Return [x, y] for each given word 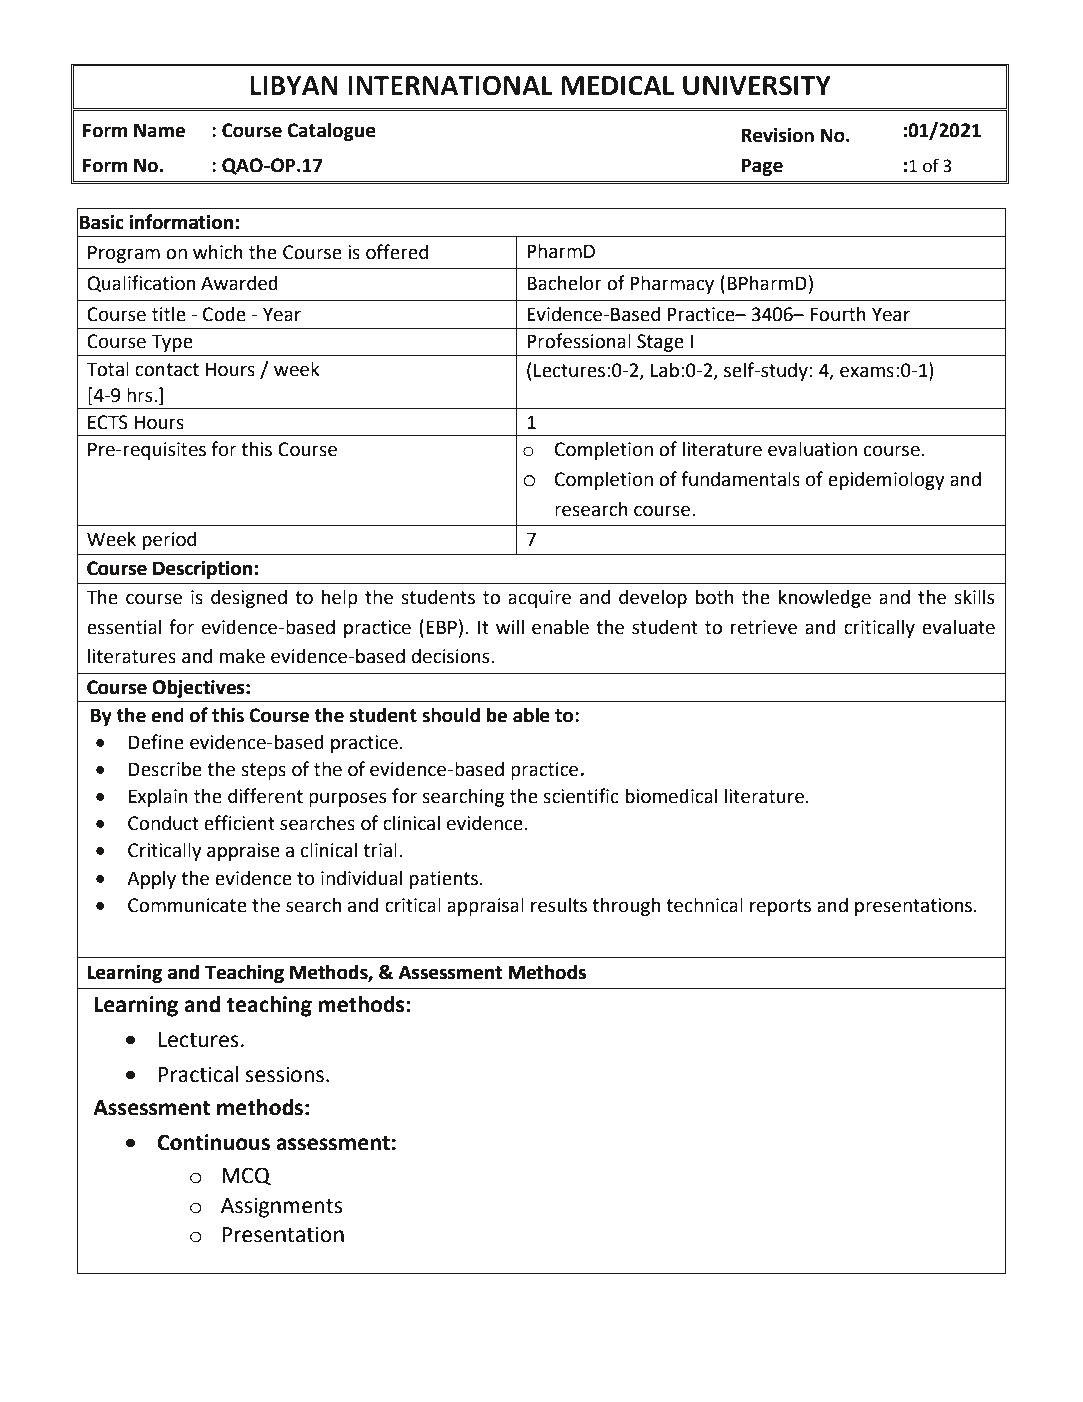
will [510, 626]
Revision [777, 135]
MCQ [246, 1176]
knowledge [825, 598]
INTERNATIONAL [450, 85]
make [242, 656]
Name [159, 130]
